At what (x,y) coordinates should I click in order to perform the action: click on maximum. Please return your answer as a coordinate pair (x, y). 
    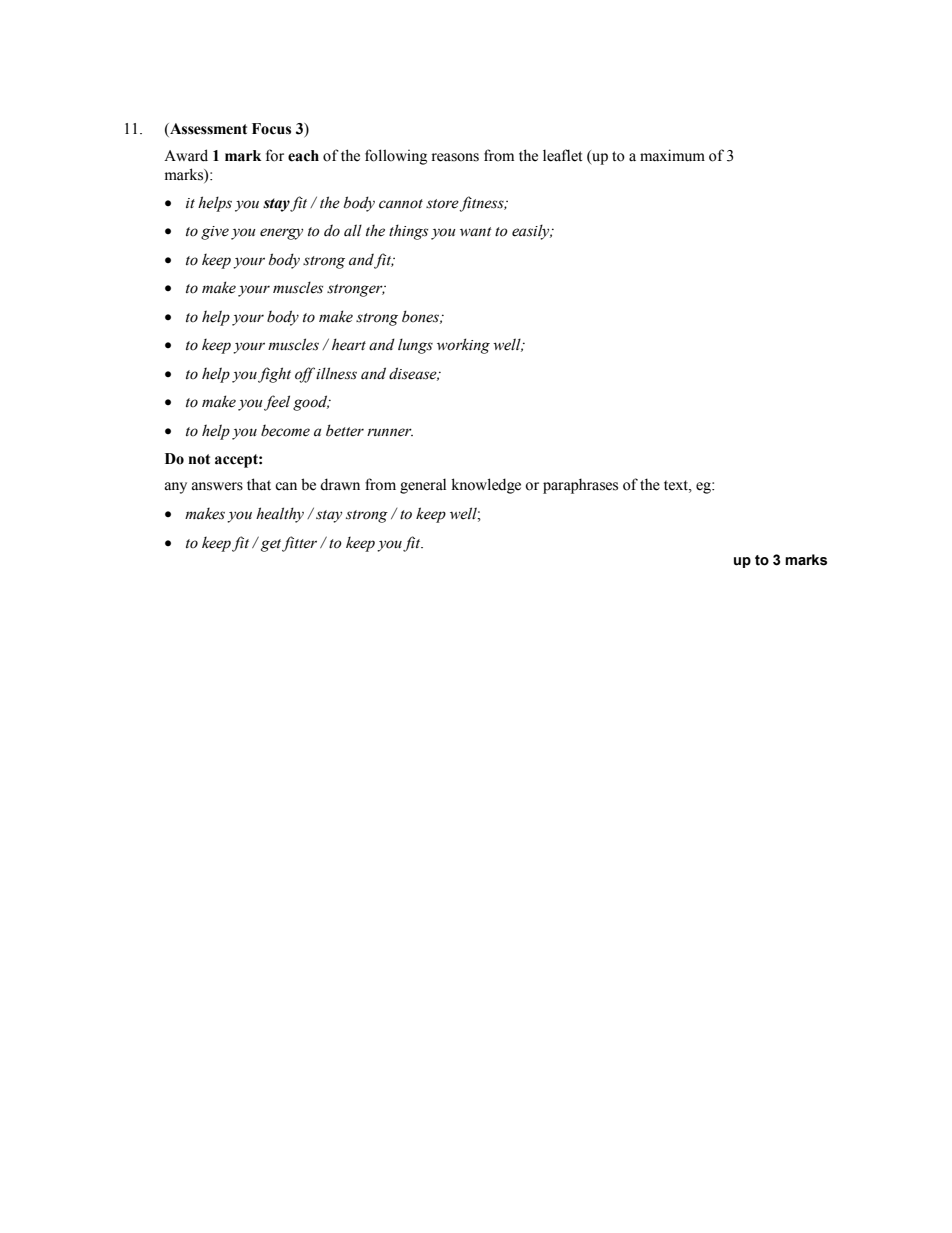
    Looking at the image, I should click on (672, 155).
